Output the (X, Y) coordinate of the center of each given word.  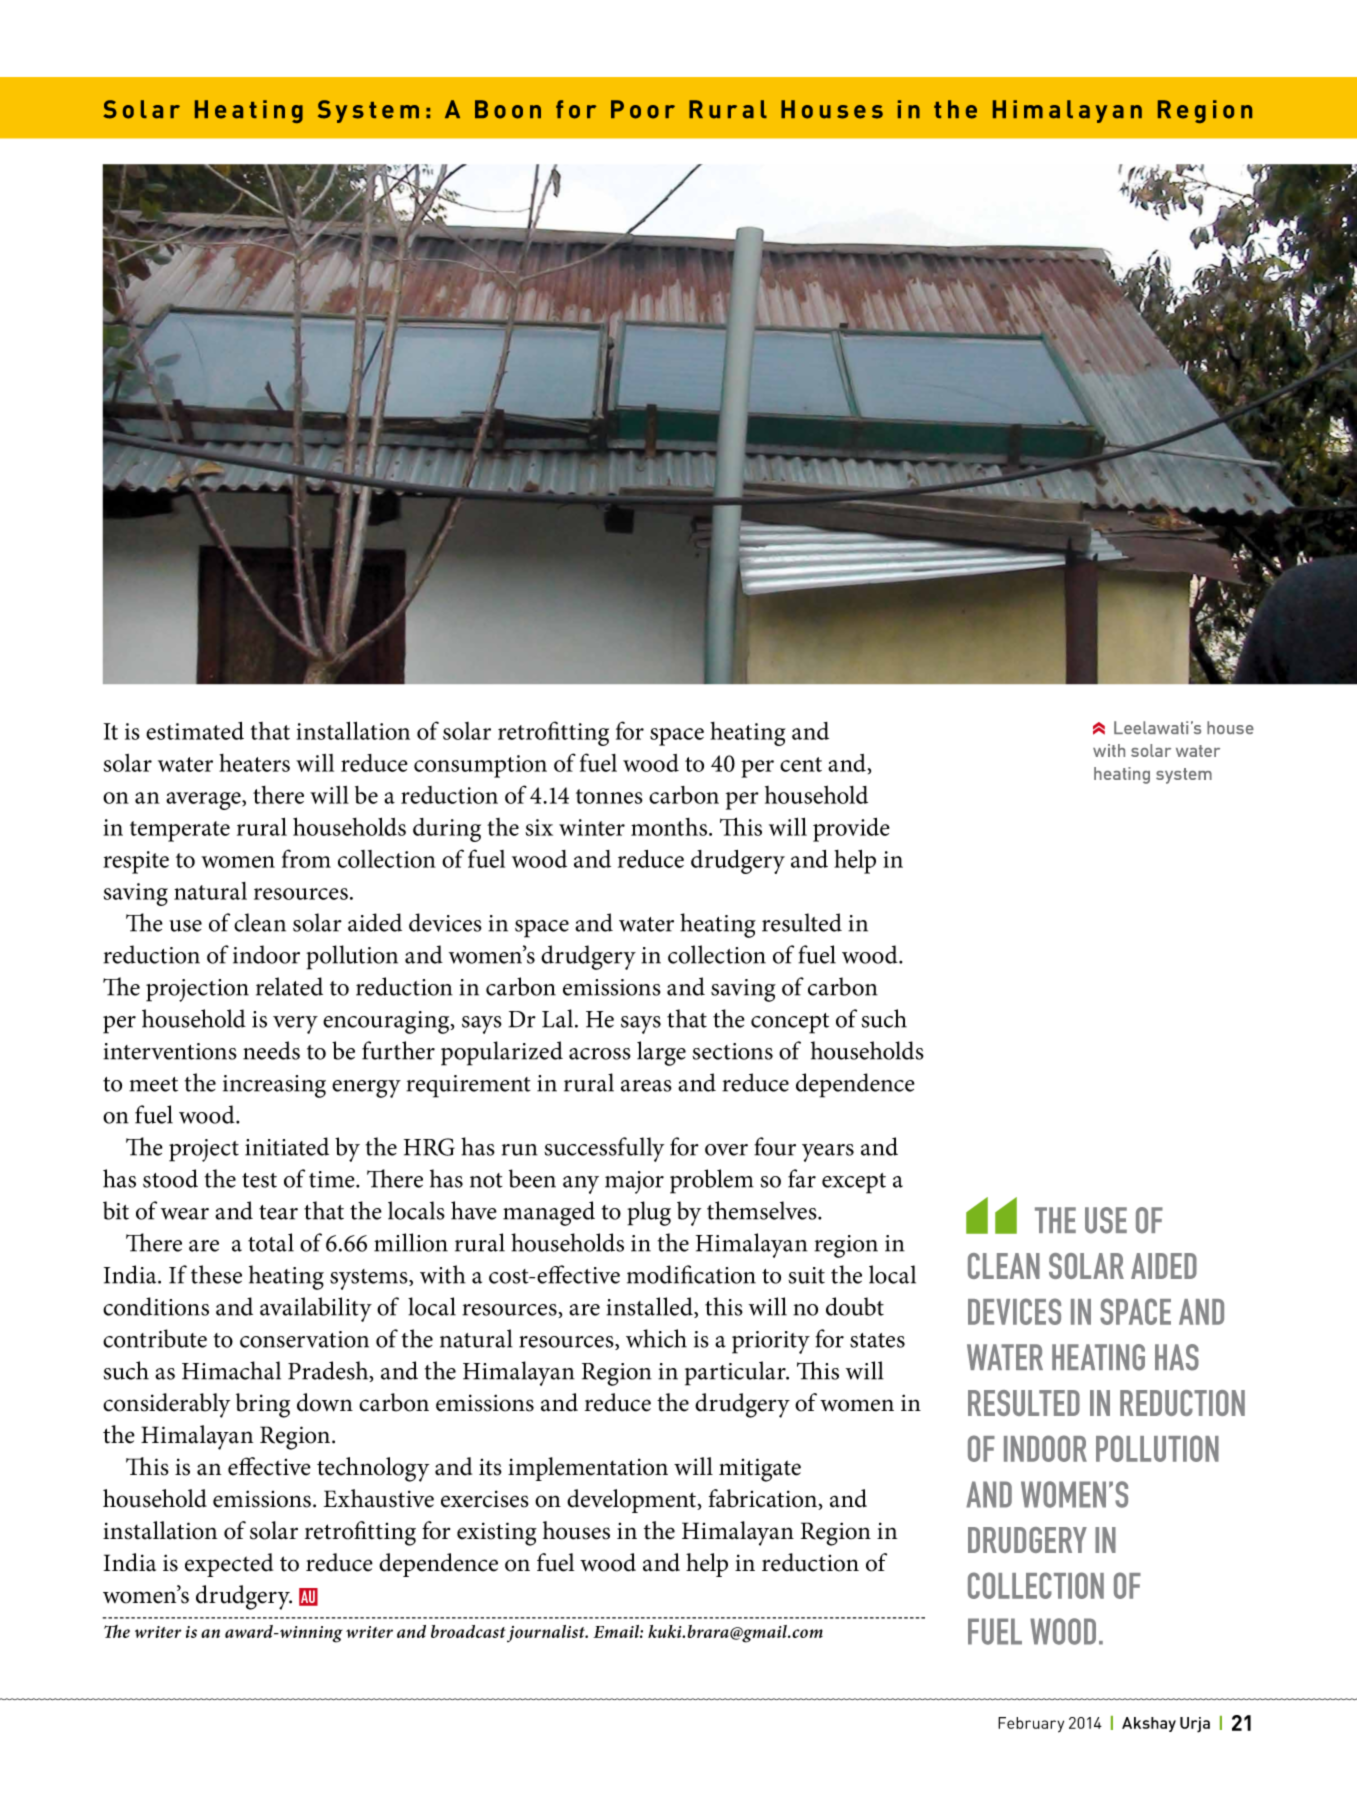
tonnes (609, 796)
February (1031, 1725)
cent (801, 764)
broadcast (468, 1631)
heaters (254, 763)
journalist (547, 1633)
